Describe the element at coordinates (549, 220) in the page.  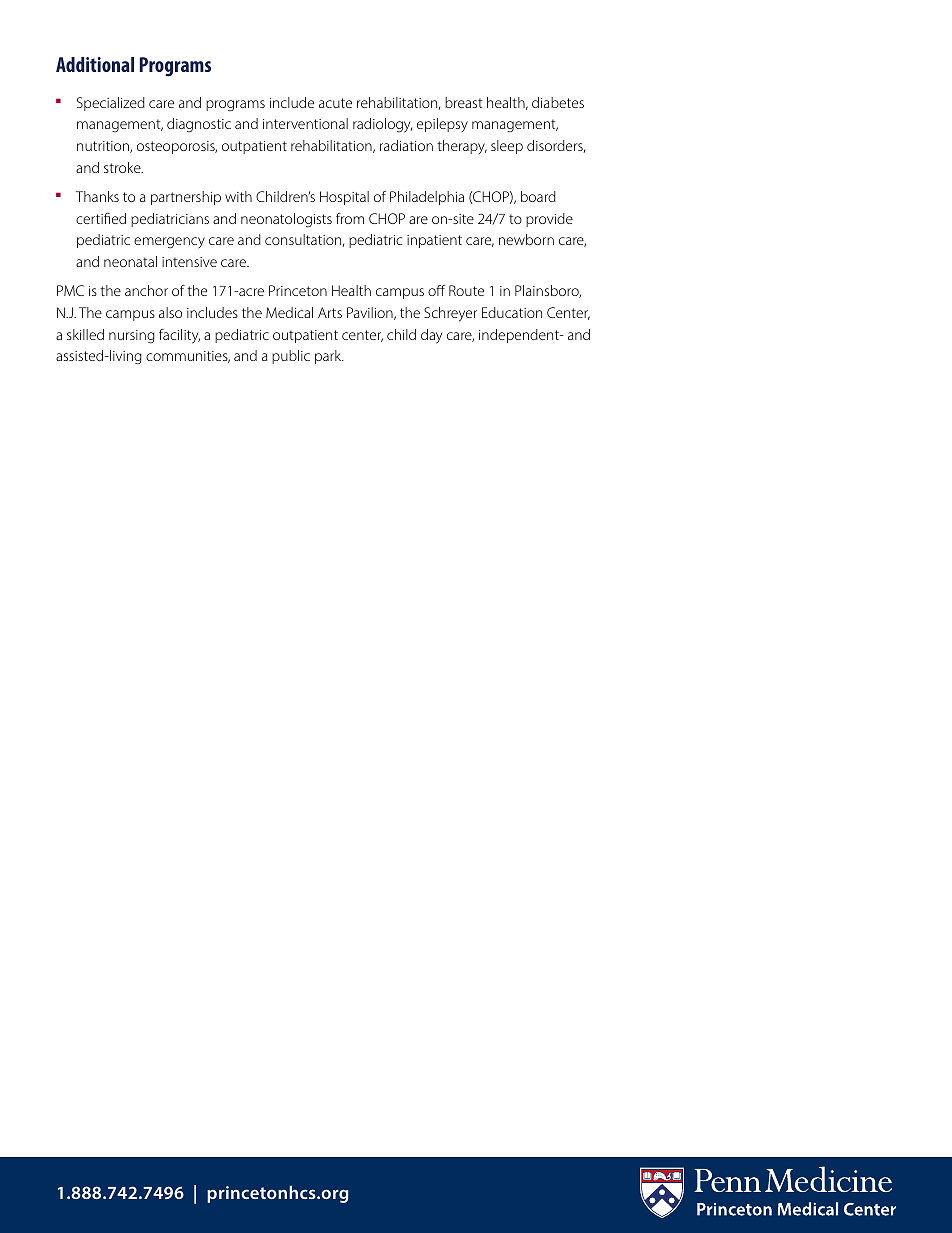
I see `provide` at that location.
